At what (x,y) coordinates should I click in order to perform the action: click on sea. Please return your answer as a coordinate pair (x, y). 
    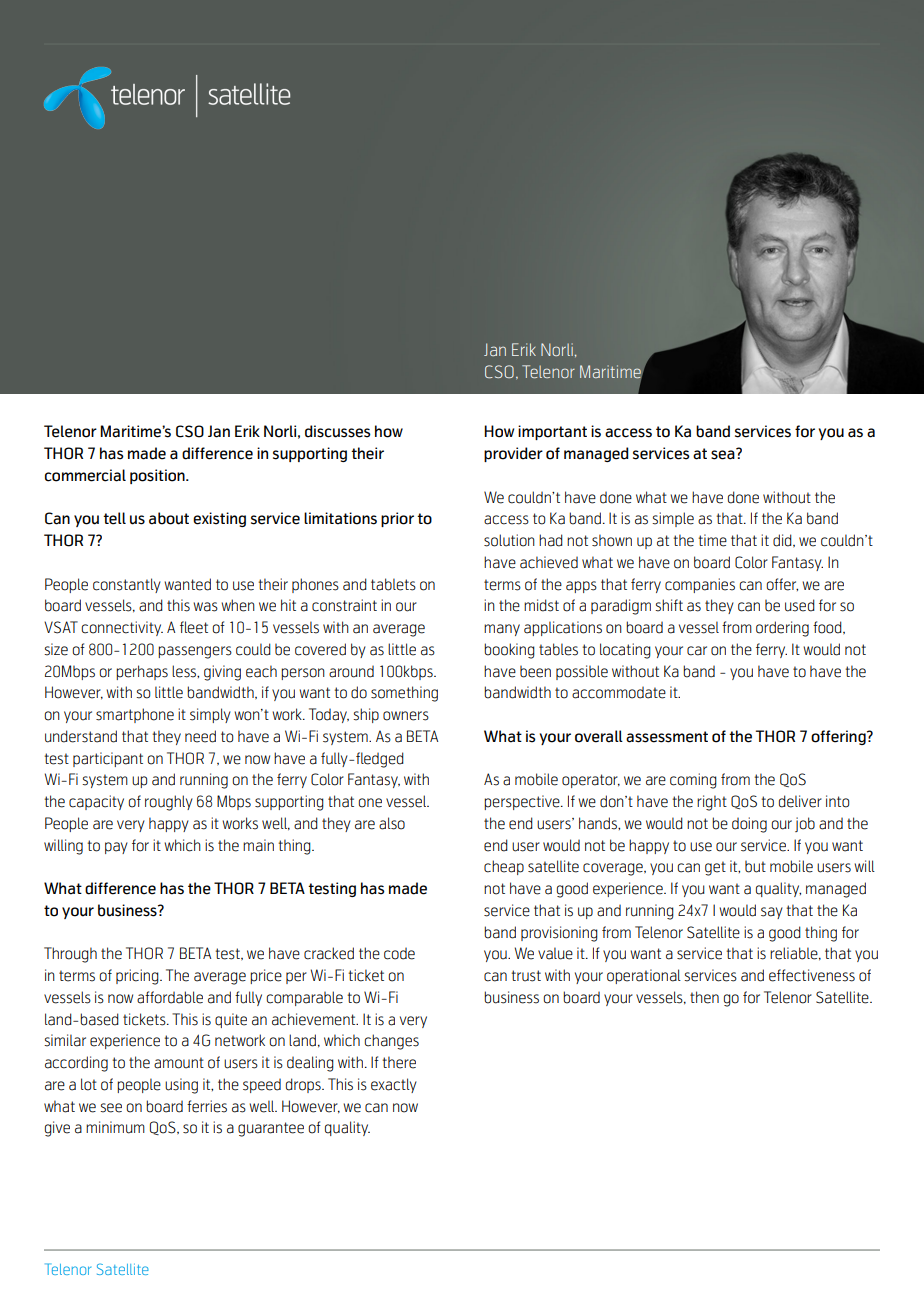
    Looking at the image, I should click on (724, 454).
